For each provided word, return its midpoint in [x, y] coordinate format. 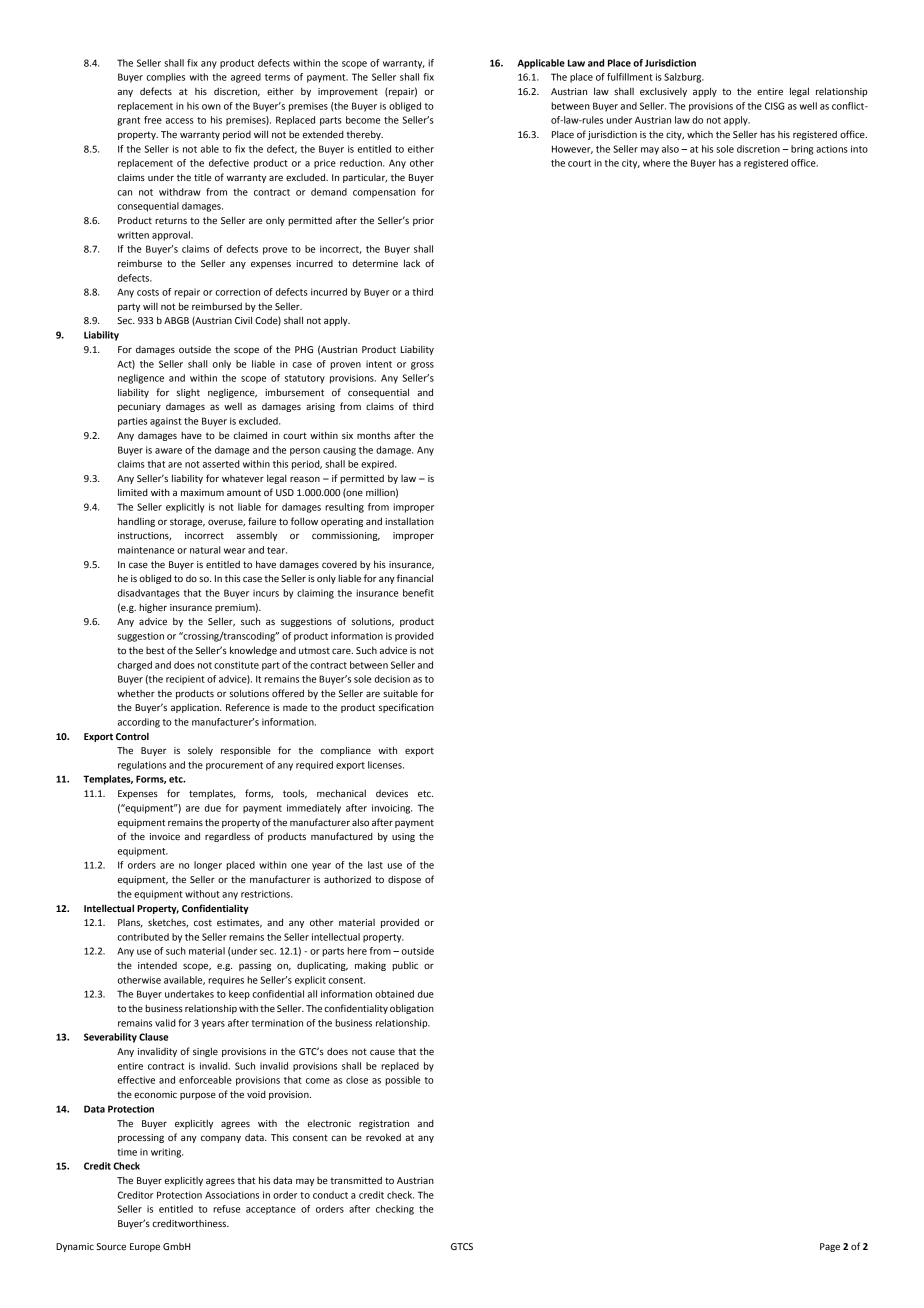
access [180, 121]
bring [802, 150]
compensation [384, 193]
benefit [418, 593]
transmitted [356, 1180]
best [155, 650]
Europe [145, 1247]
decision [392, 679]
